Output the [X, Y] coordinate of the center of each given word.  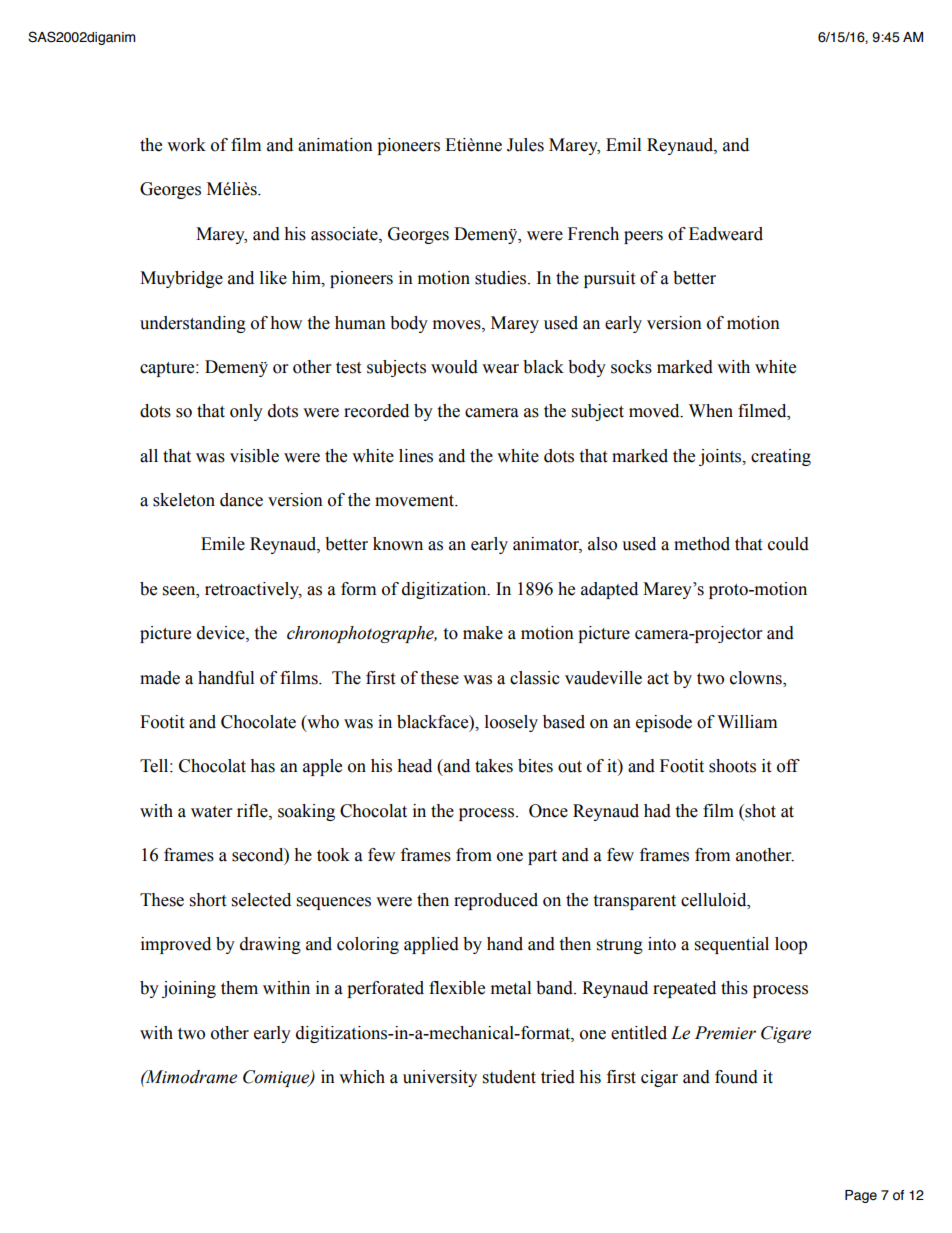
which [362, 1077]
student [509, 1077]
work [186, 145]
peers [643, 237]
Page [861, 1196]
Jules [525, 145]
